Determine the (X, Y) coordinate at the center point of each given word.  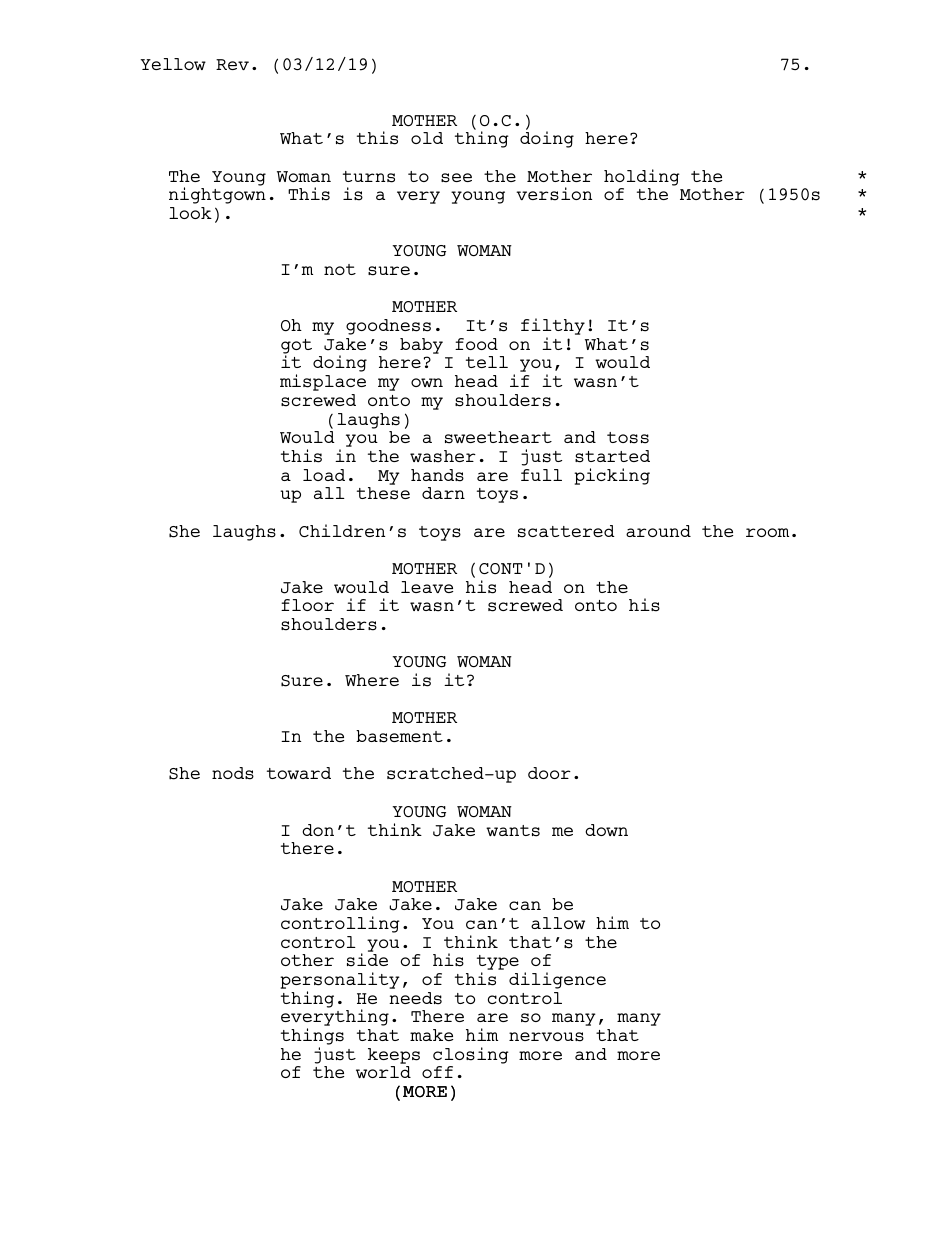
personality (340, 982)
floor (307, 605)
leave (427, 587)
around (658, 531)
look (190, 213)
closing (471, 1055)
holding (642, 177)
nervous (546, 1037)
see (456, 178)
